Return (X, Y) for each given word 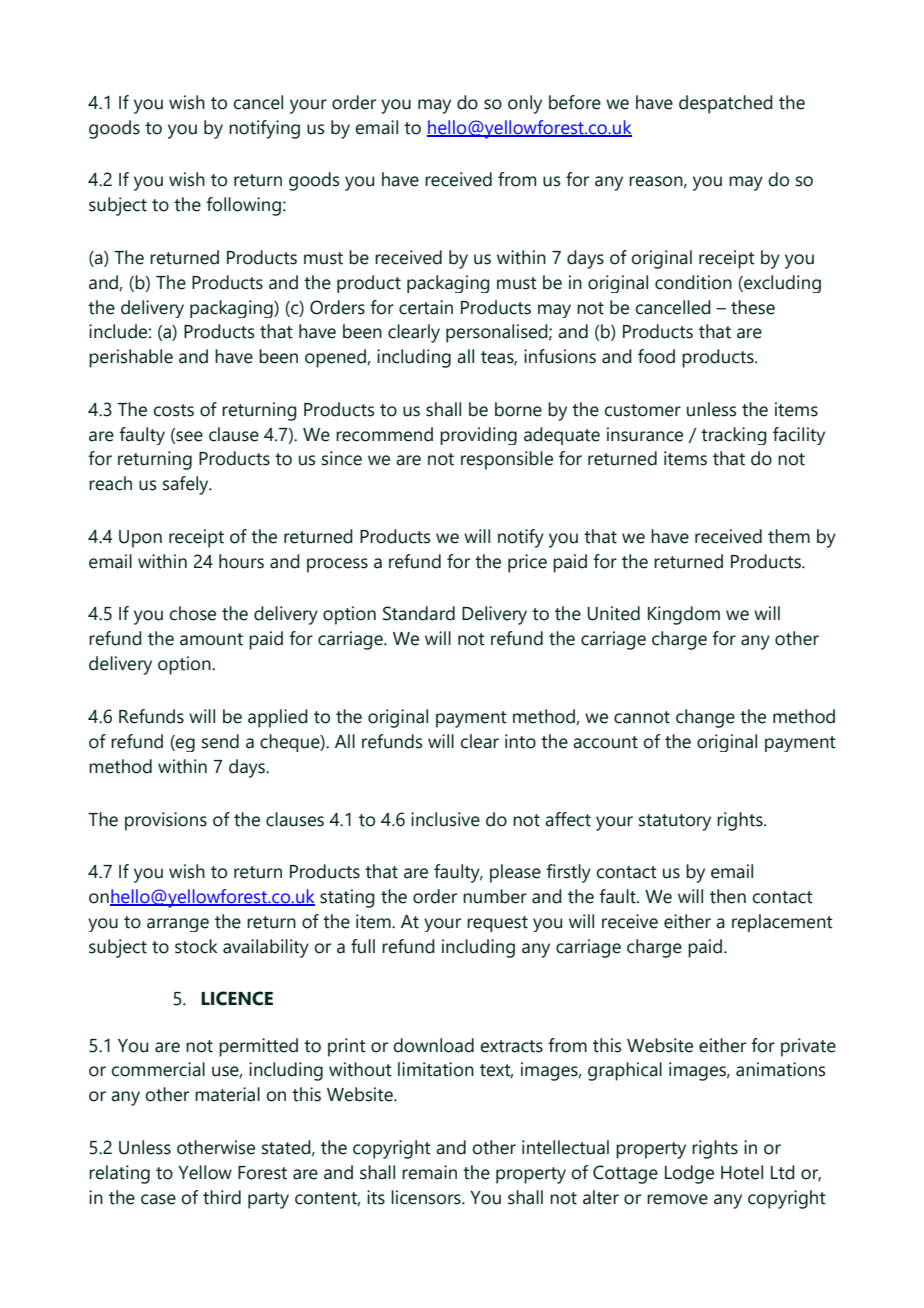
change (705, 718)
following (243, 206)
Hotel (742, 1172)
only (525, 104)
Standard (419, 613)
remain (429, 1172)
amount (211, 639)
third (222, 1197)
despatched (726, 104)
